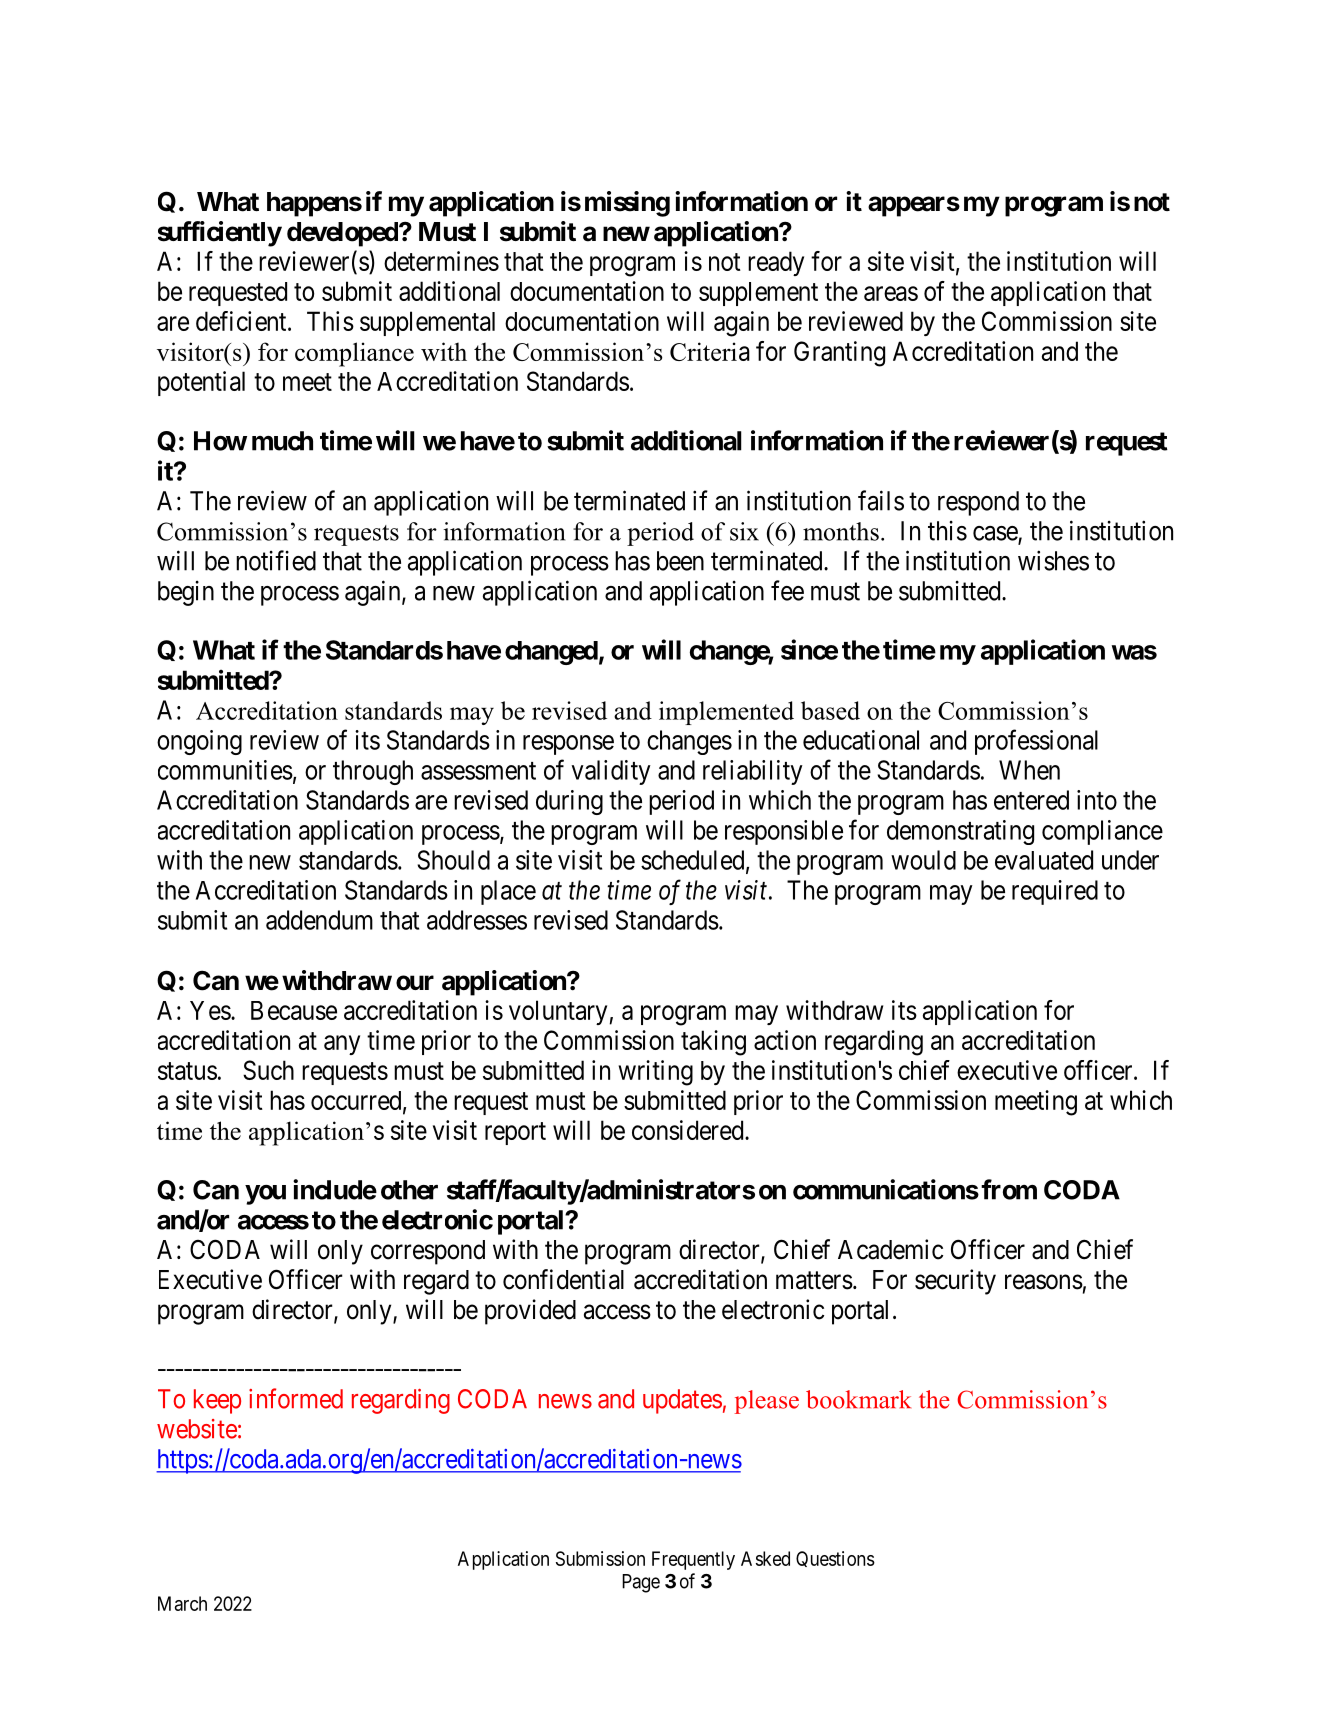 The width and height of the image is (1331, 1723). Describe the element at coordinates (319, 920) in the image. I see `addendum` at that location.
